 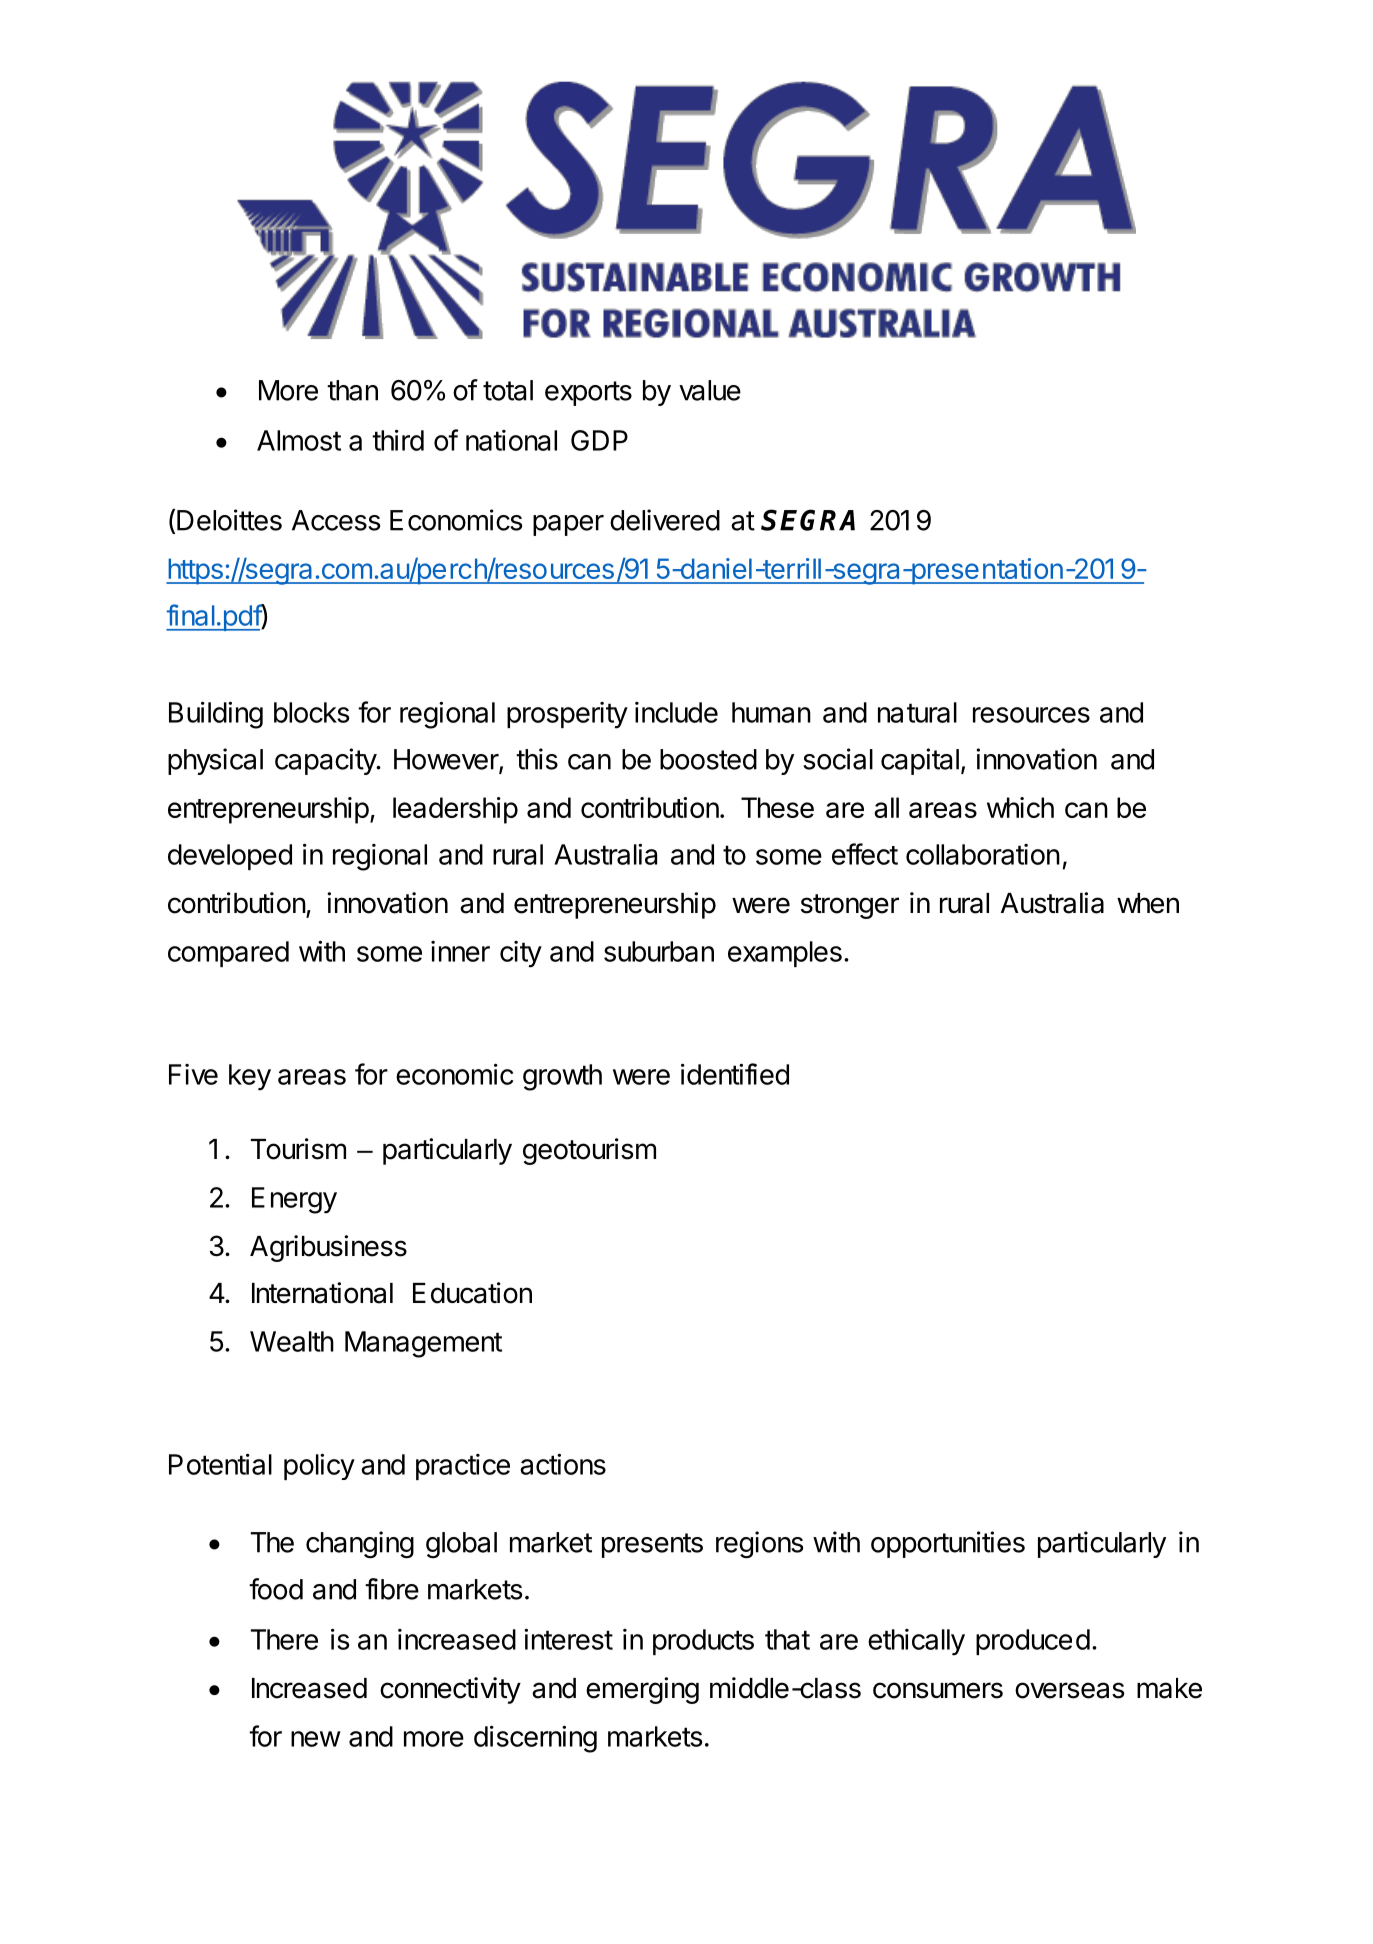 What do you see at coordinates (708, 759) in the document?
I see `boosted` at bounding box center [708, 759].
